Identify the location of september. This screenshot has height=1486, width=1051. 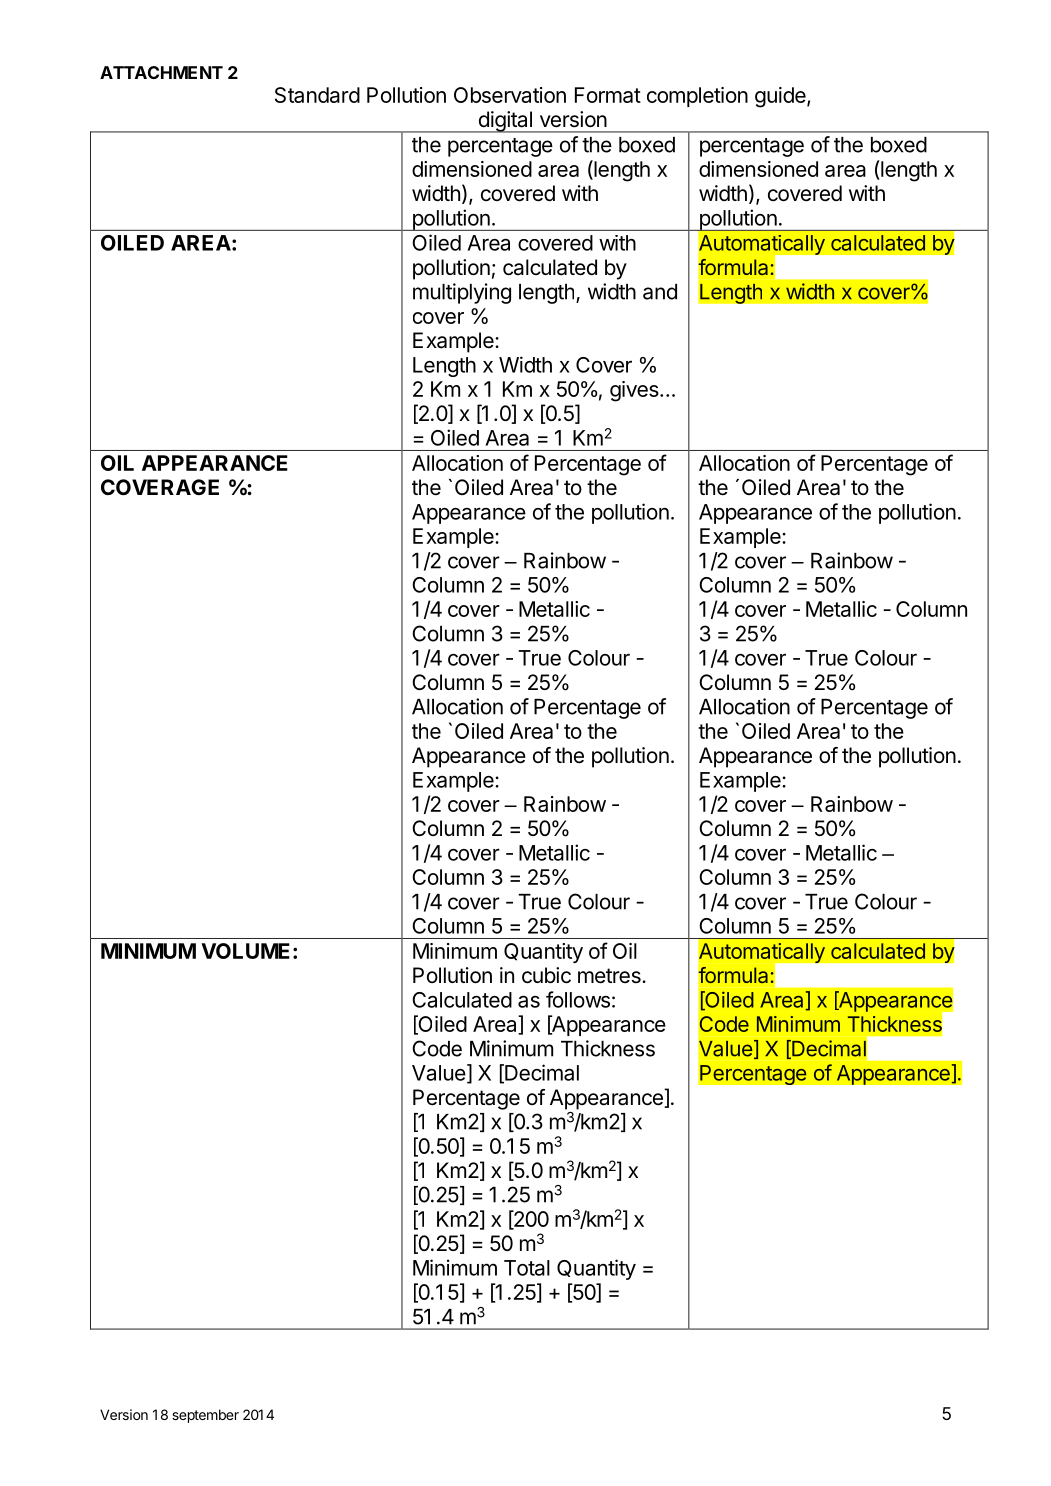
(205, 1416).
